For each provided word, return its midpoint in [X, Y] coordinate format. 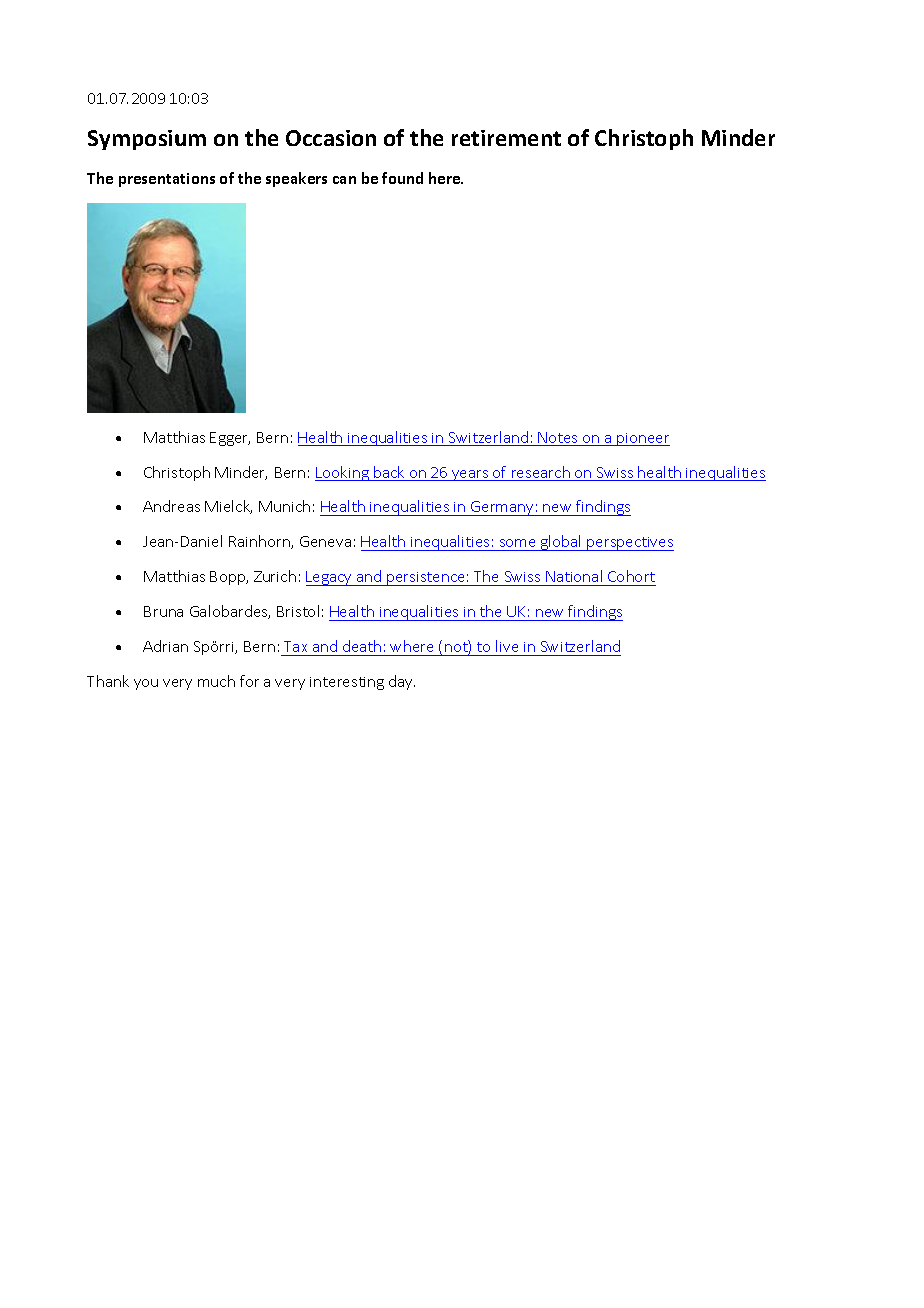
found [402, 178]
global [561, 543]
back [389, 473]
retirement [506, 138]
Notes [558, 439]
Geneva [325, 541]
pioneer [642, 439]
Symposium [147, 140]
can [344, 180]
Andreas [171, 506]
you [146, 684]
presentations [167, 180]
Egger [230, 439]
